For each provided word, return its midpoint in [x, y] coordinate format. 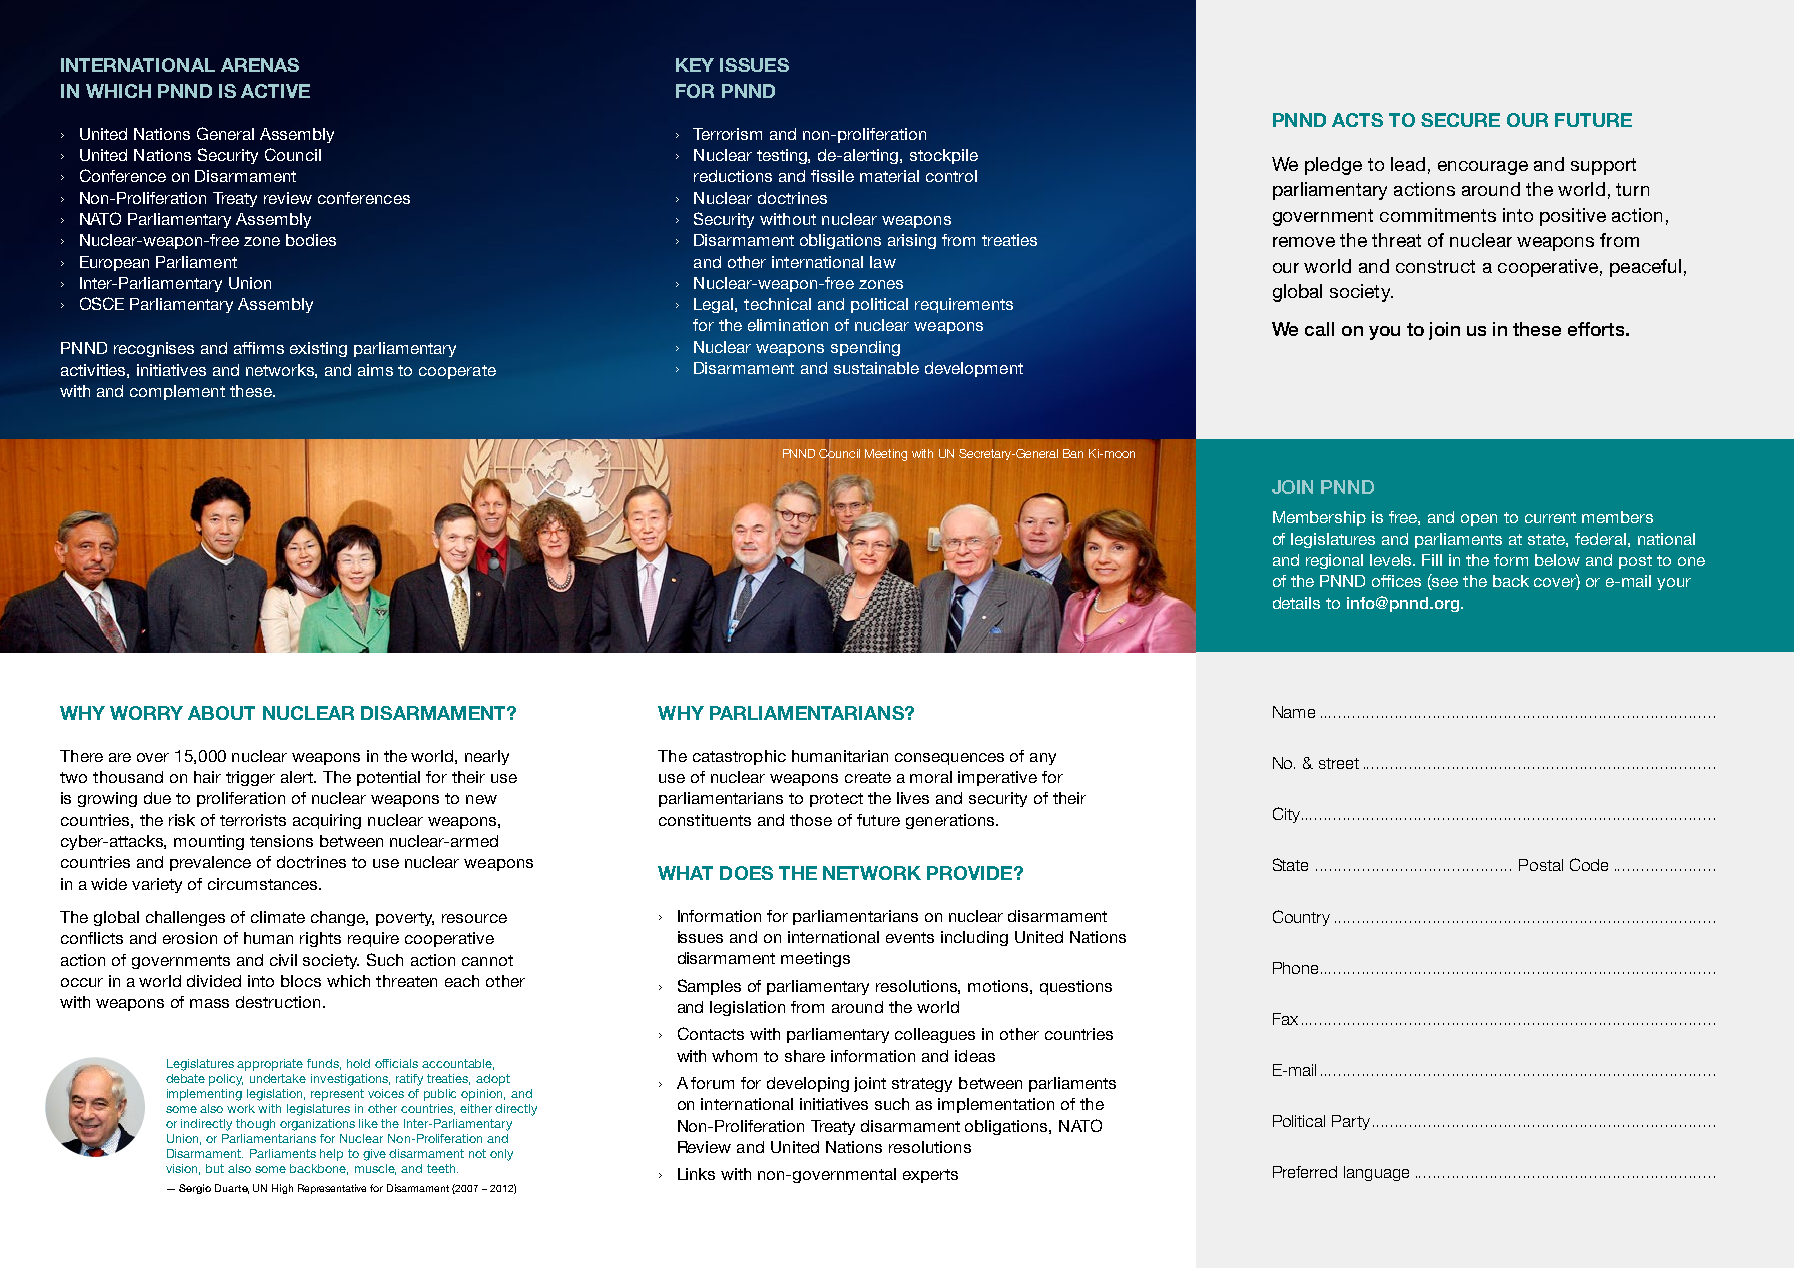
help [331, 1155]
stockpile [944, 156]
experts [930, 1176]
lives [913, 798]
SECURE [1460, 120]
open [1479, 520]
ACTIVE [275, 91]
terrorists [253, 820]
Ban [1073, 453]
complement [177, 392]
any [1043, 759]
